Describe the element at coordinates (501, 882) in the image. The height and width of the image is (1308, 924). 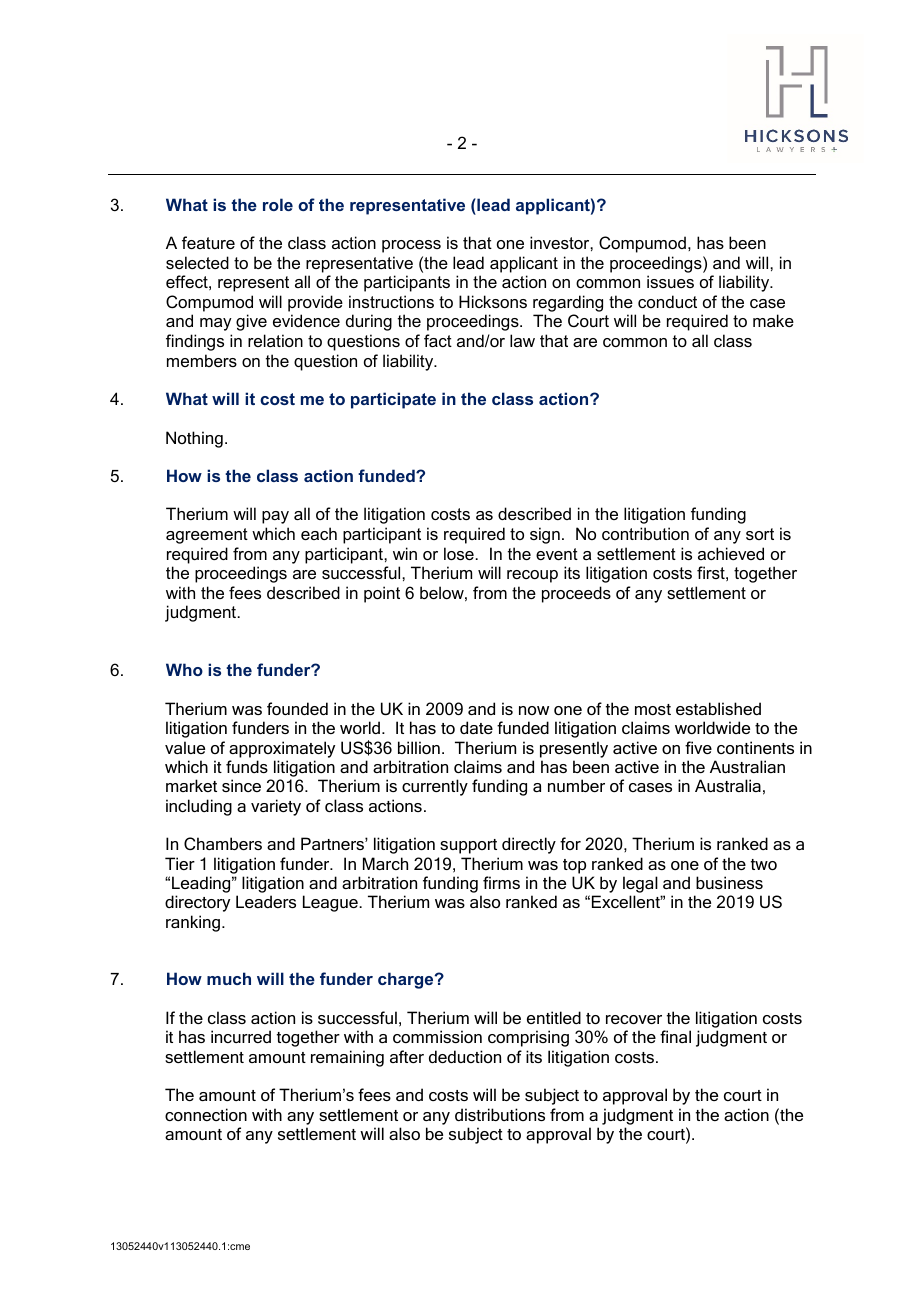
I see `firms` at that location.
